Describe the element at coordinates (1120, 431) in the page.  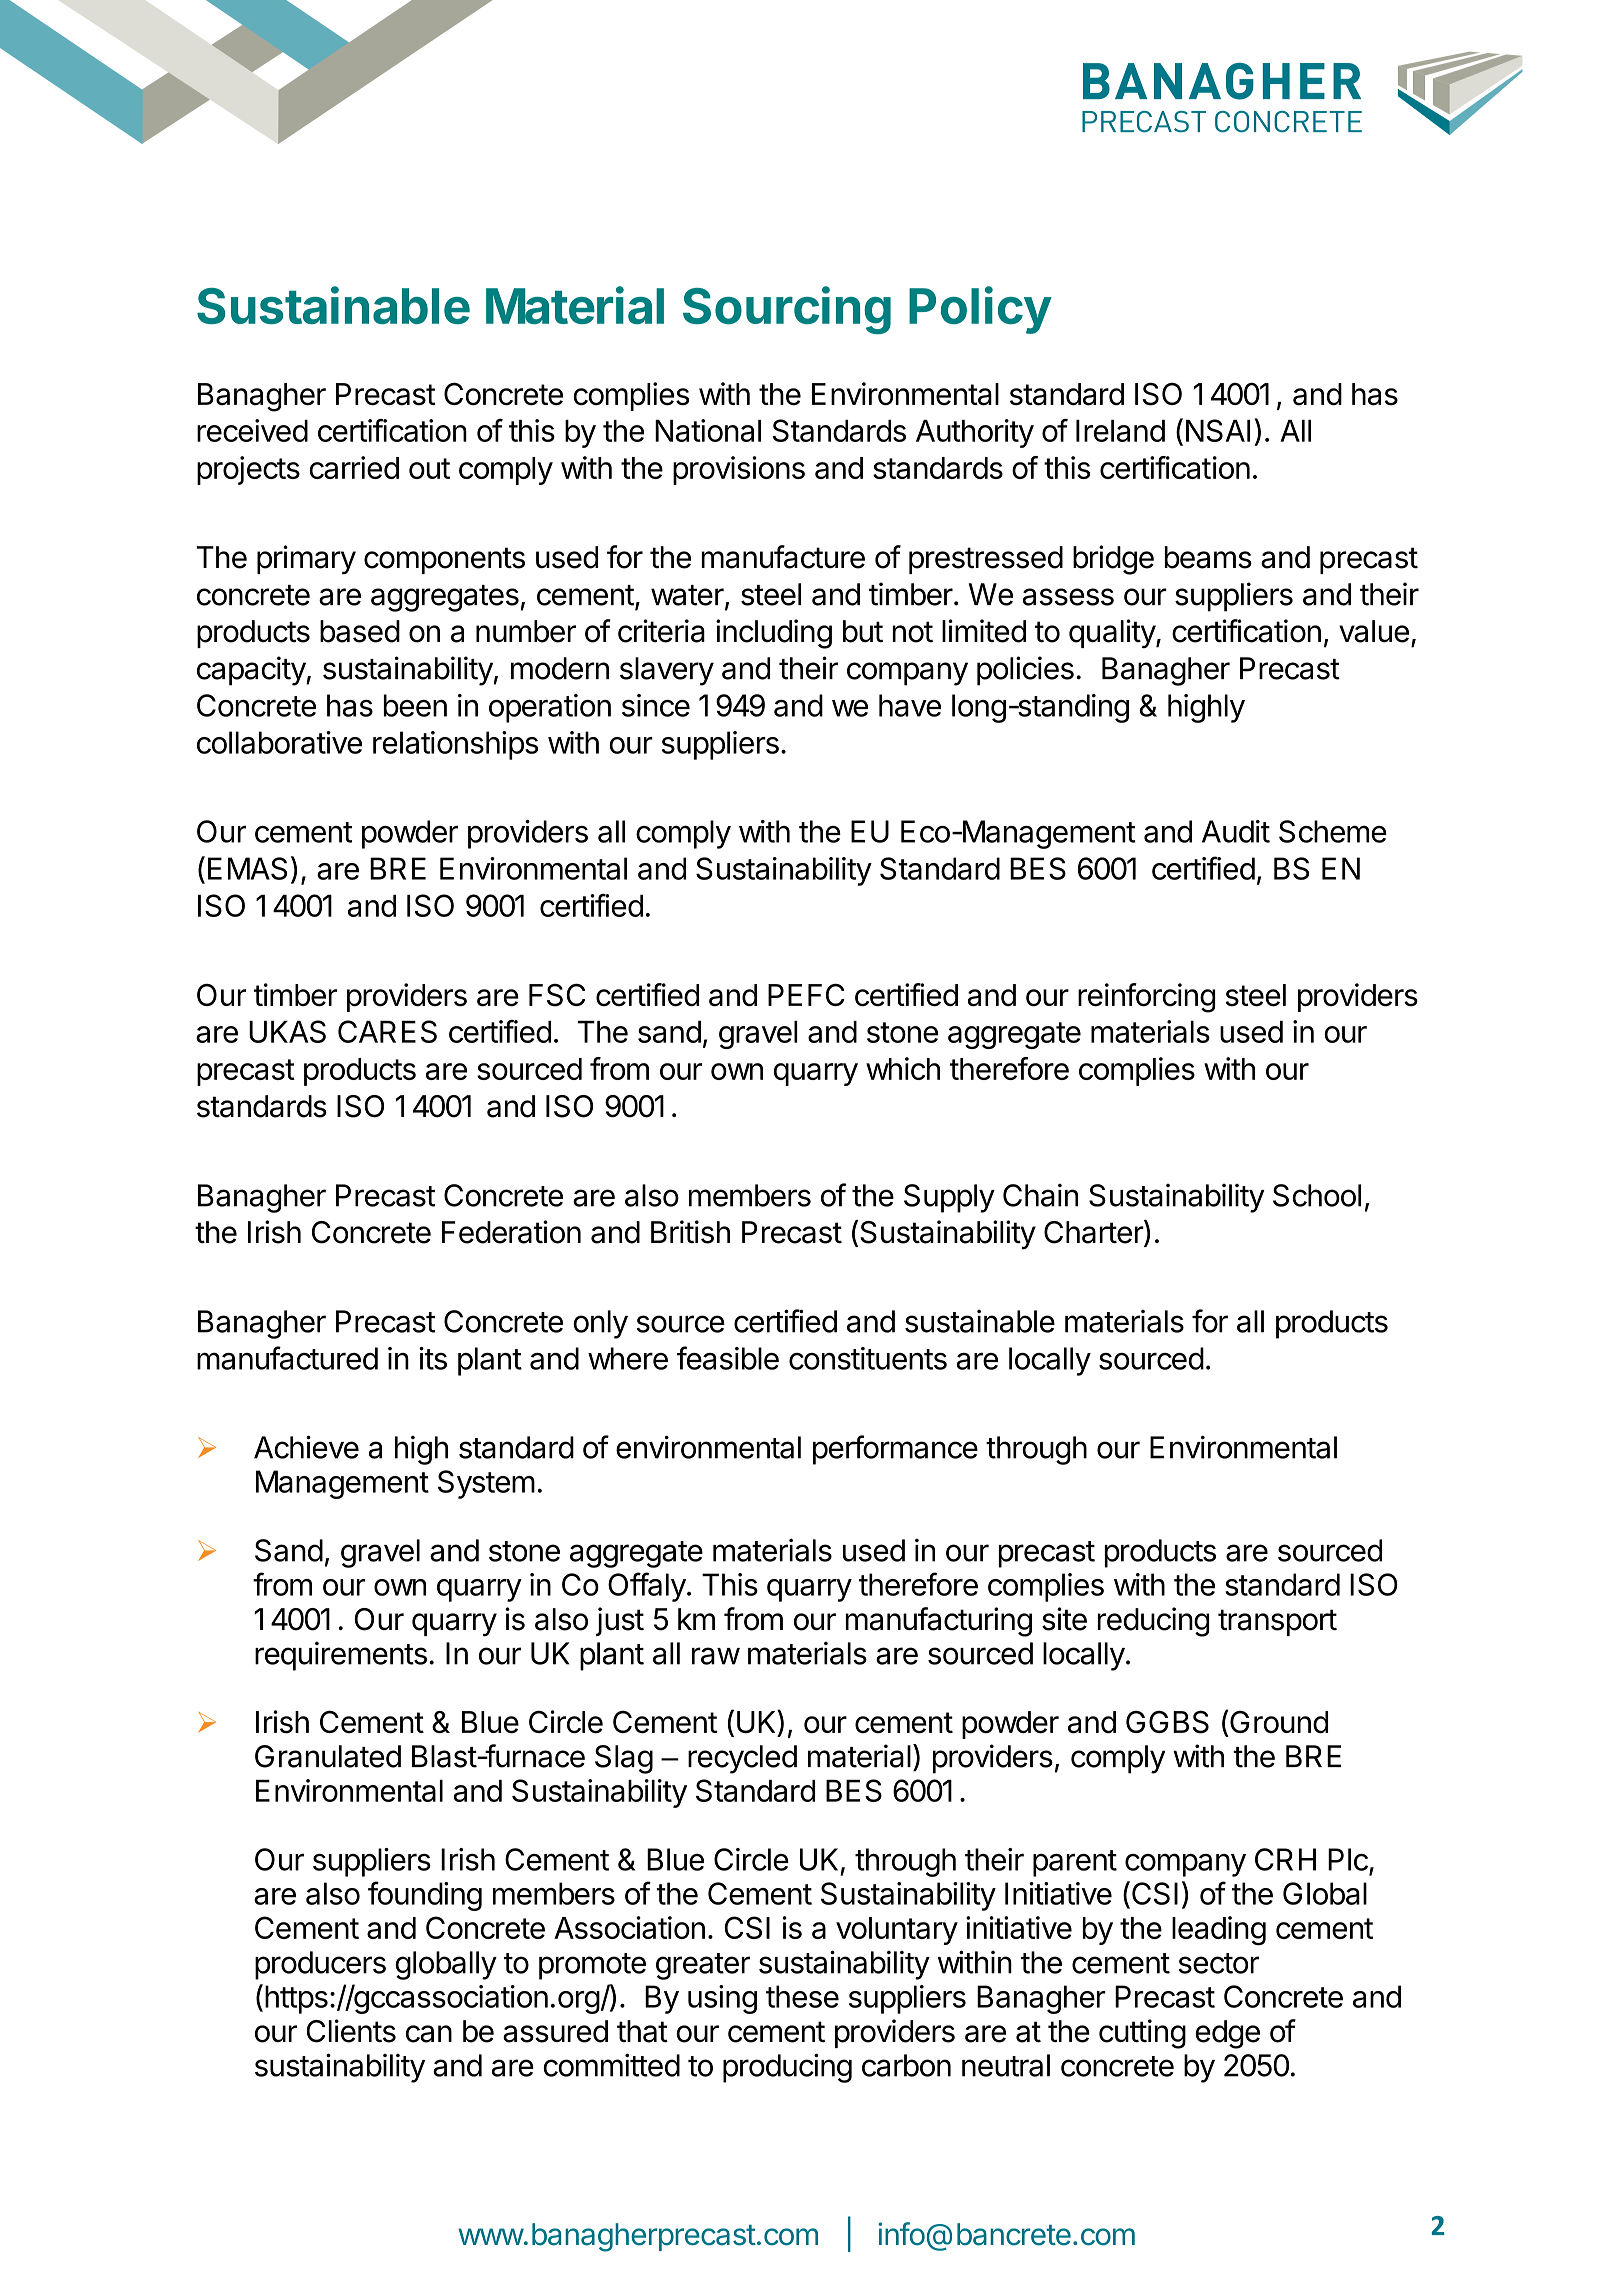
I see `Ireland` at that location.
